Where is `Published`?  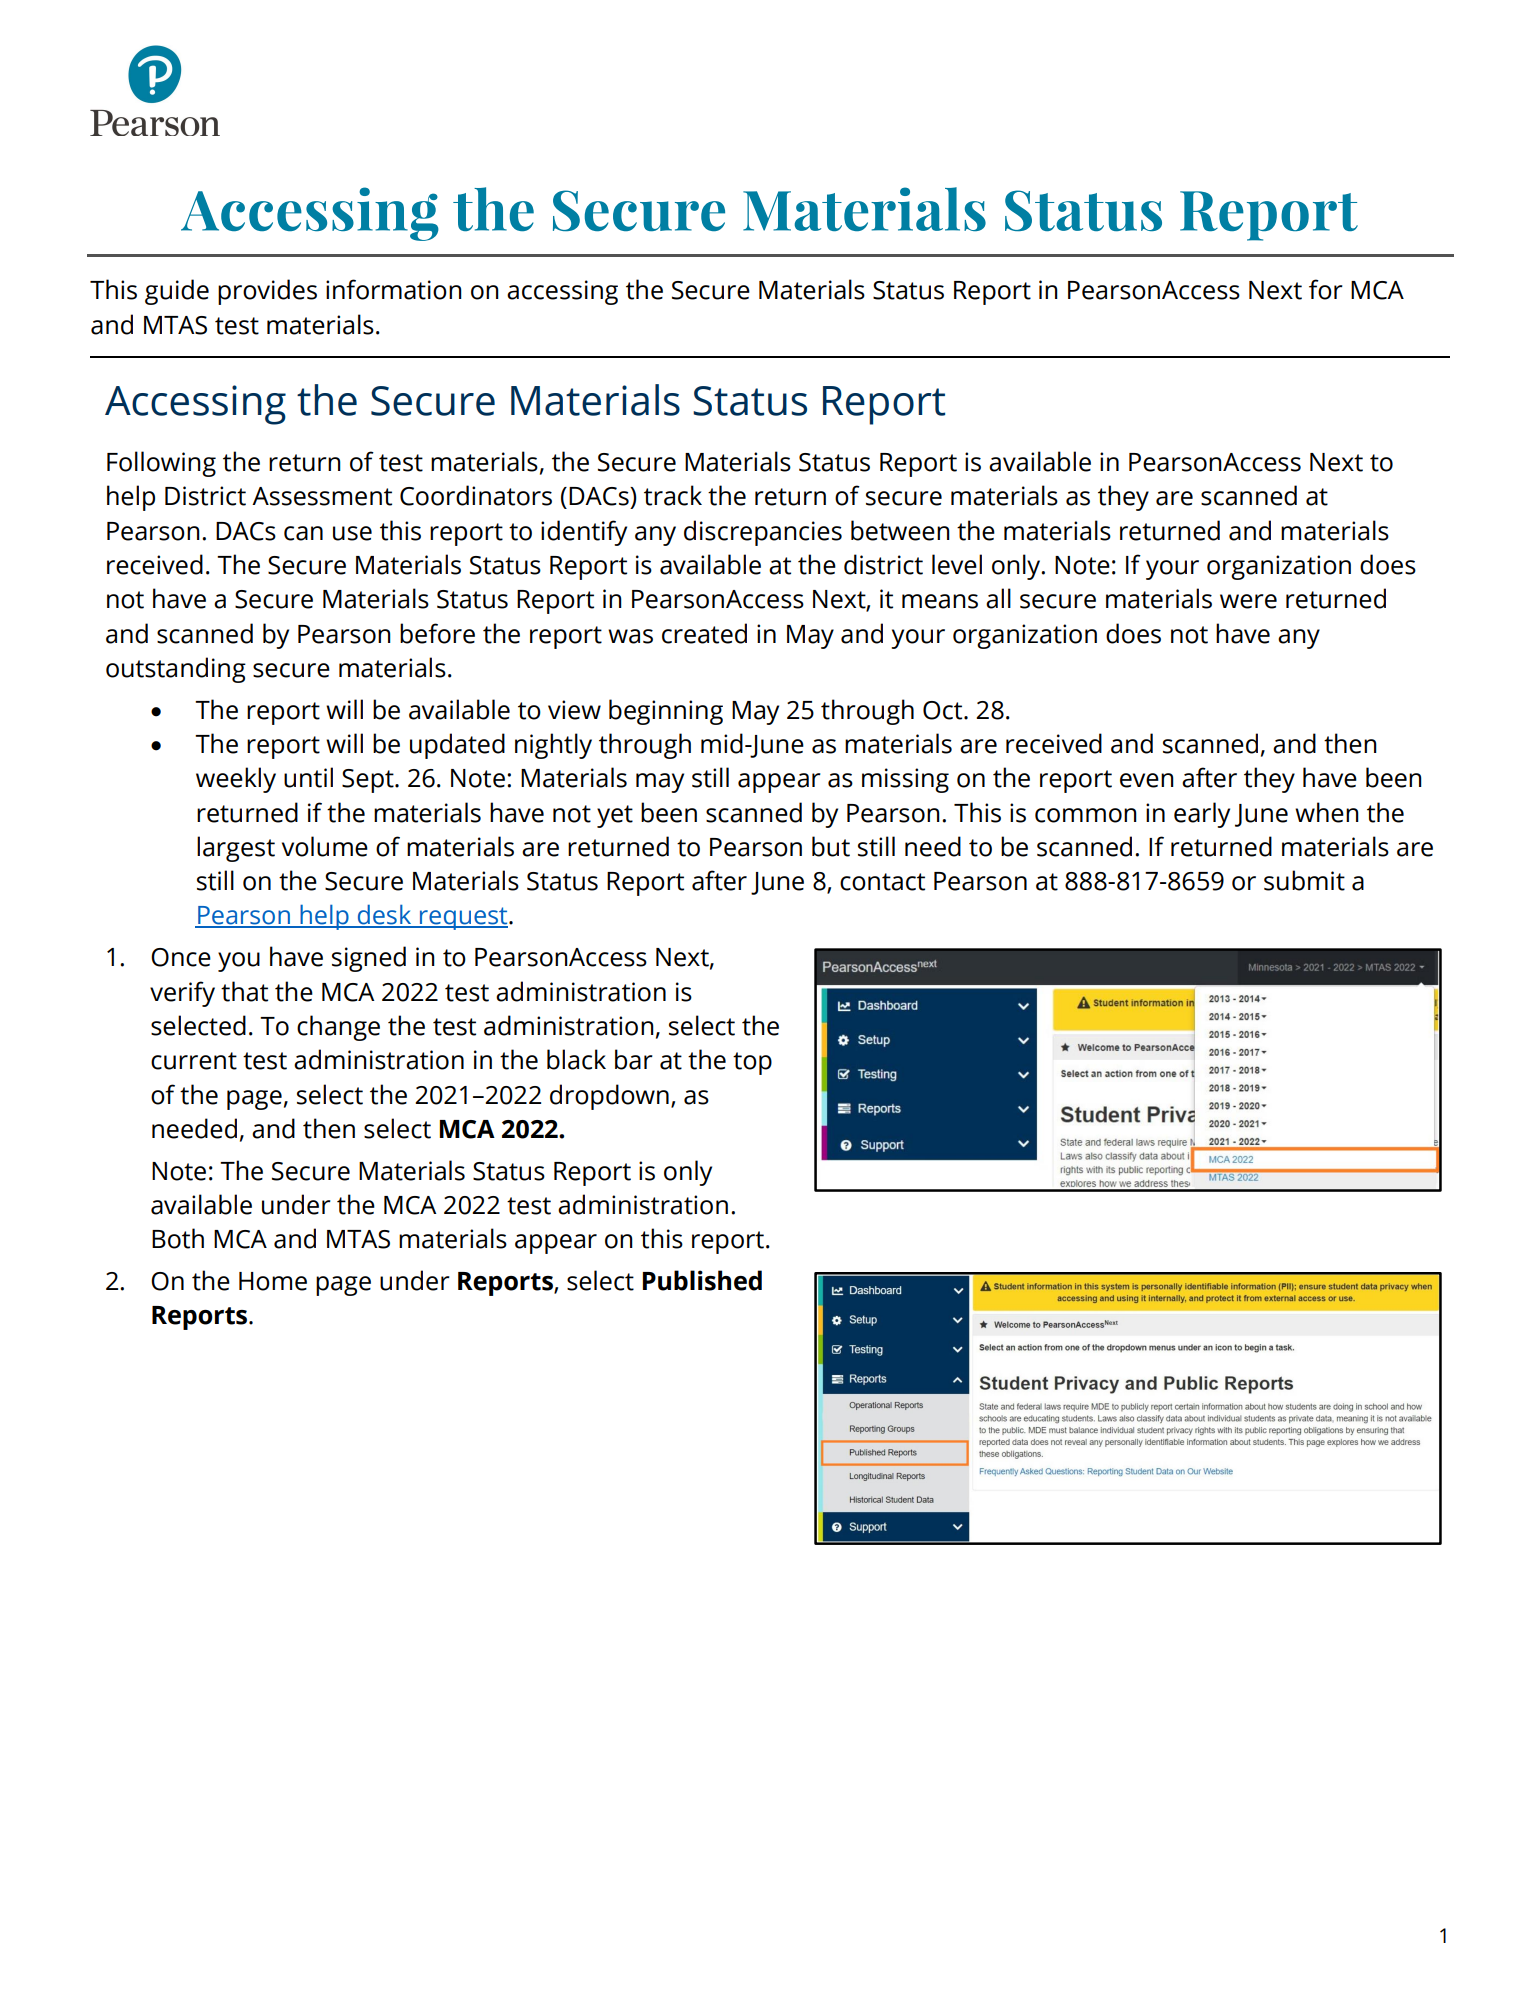
Published is located at coordinates (702, 1280).
